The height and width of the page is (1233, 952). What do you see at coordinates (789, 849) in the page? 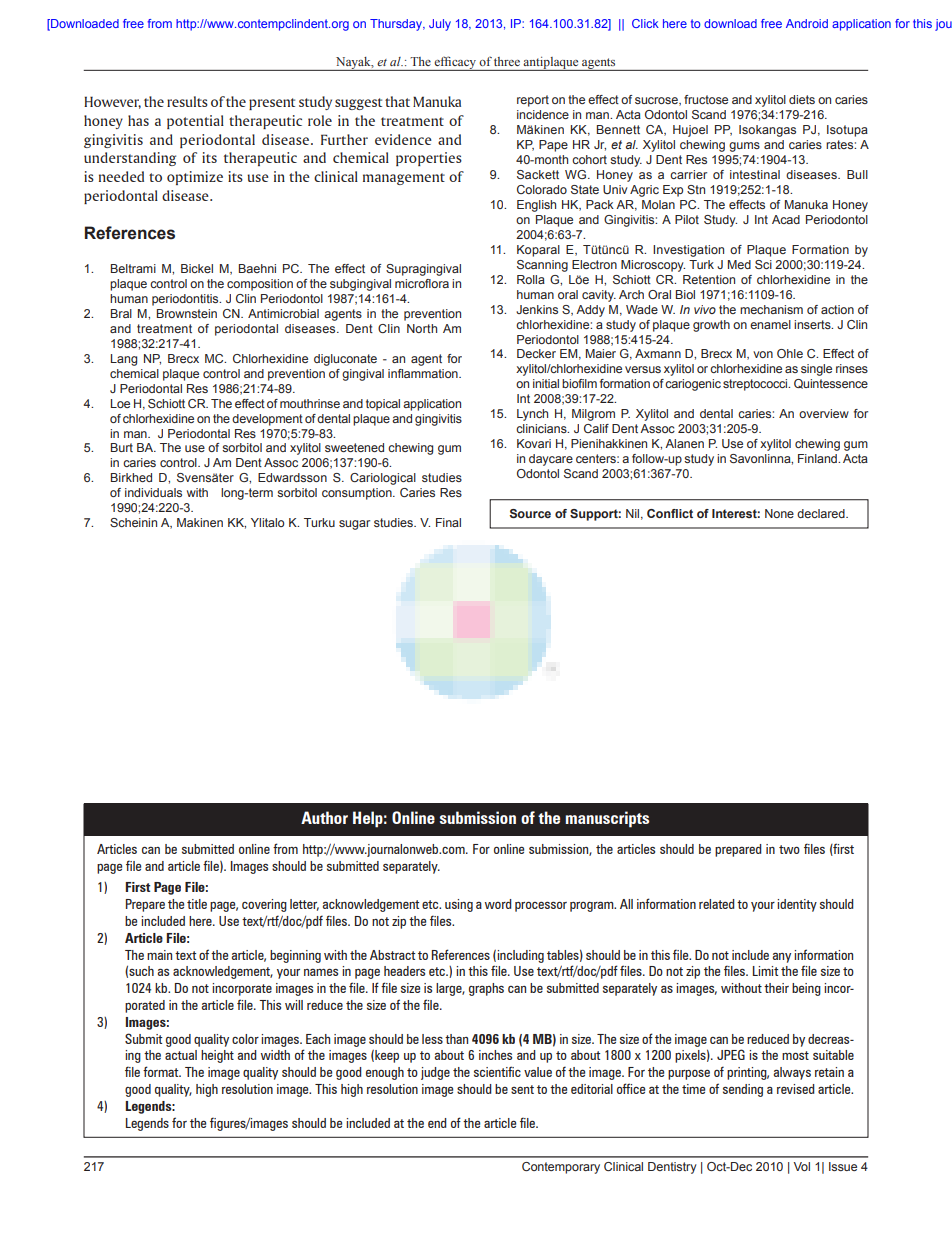
I see `two` at bounding box center [789, 849].
